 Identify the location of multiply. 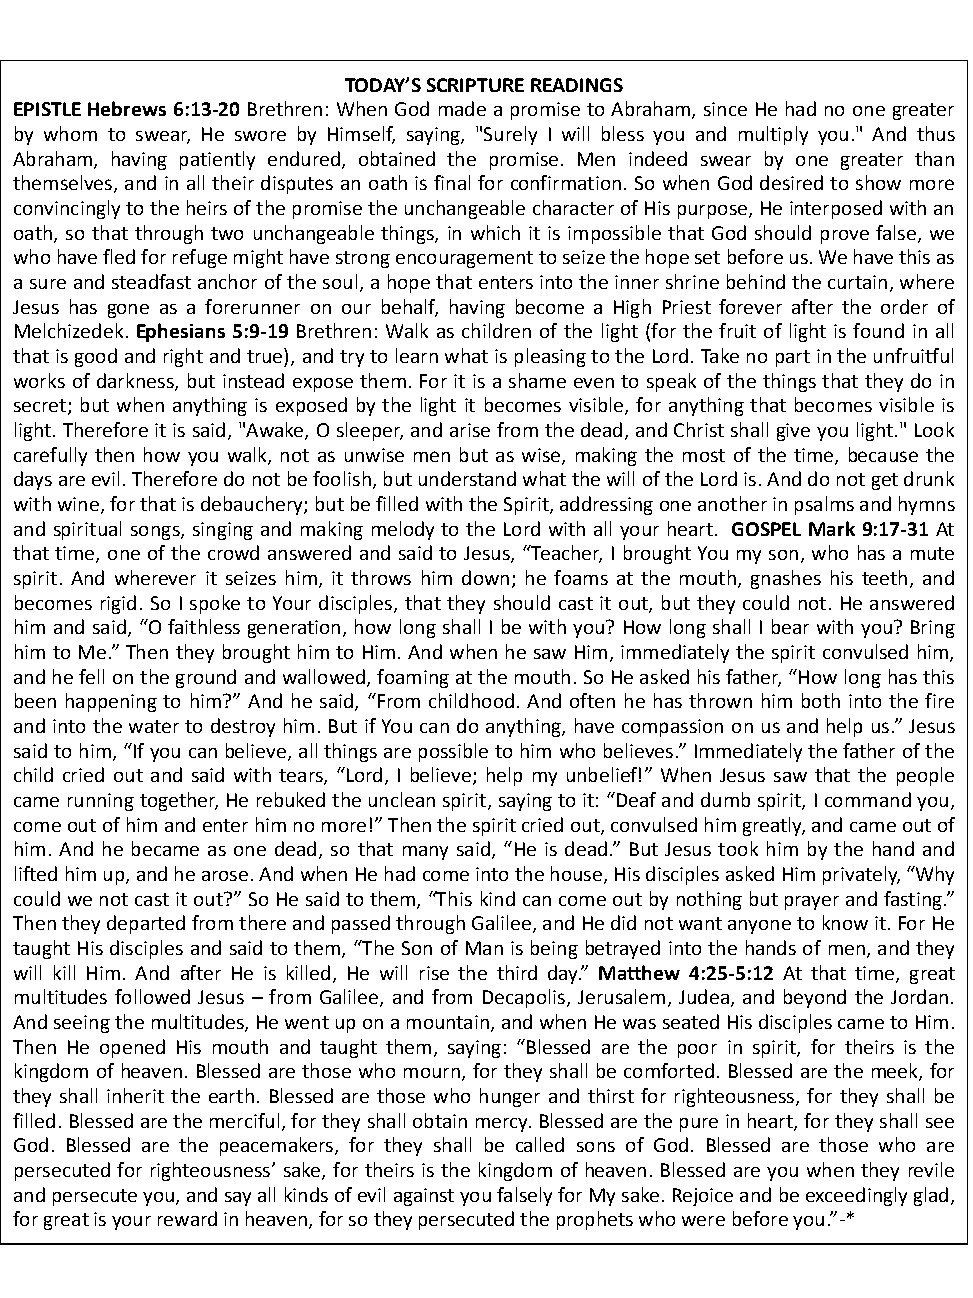
(773, 135).
